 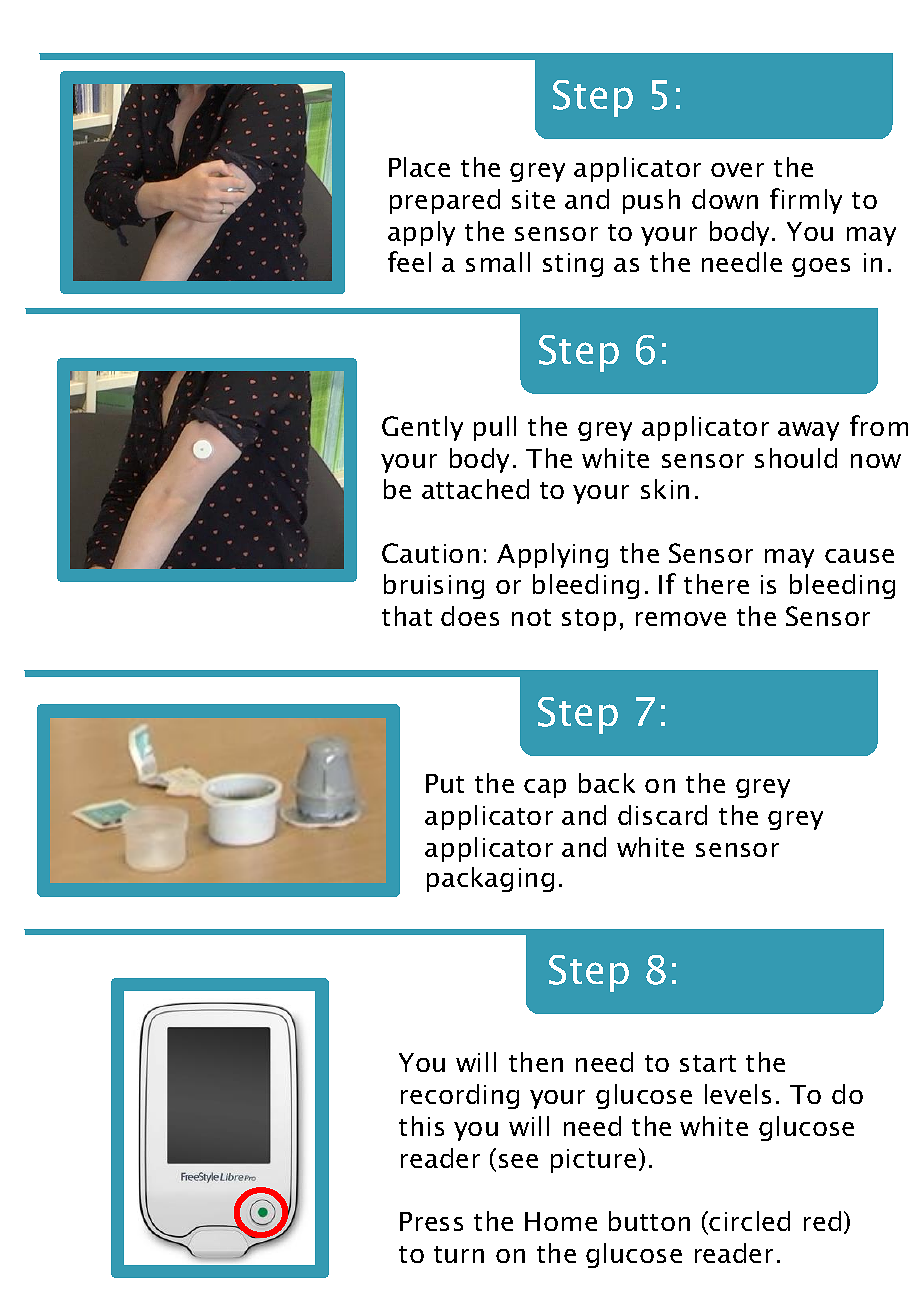 I want to click on skin, so click(x=665, y=489).
